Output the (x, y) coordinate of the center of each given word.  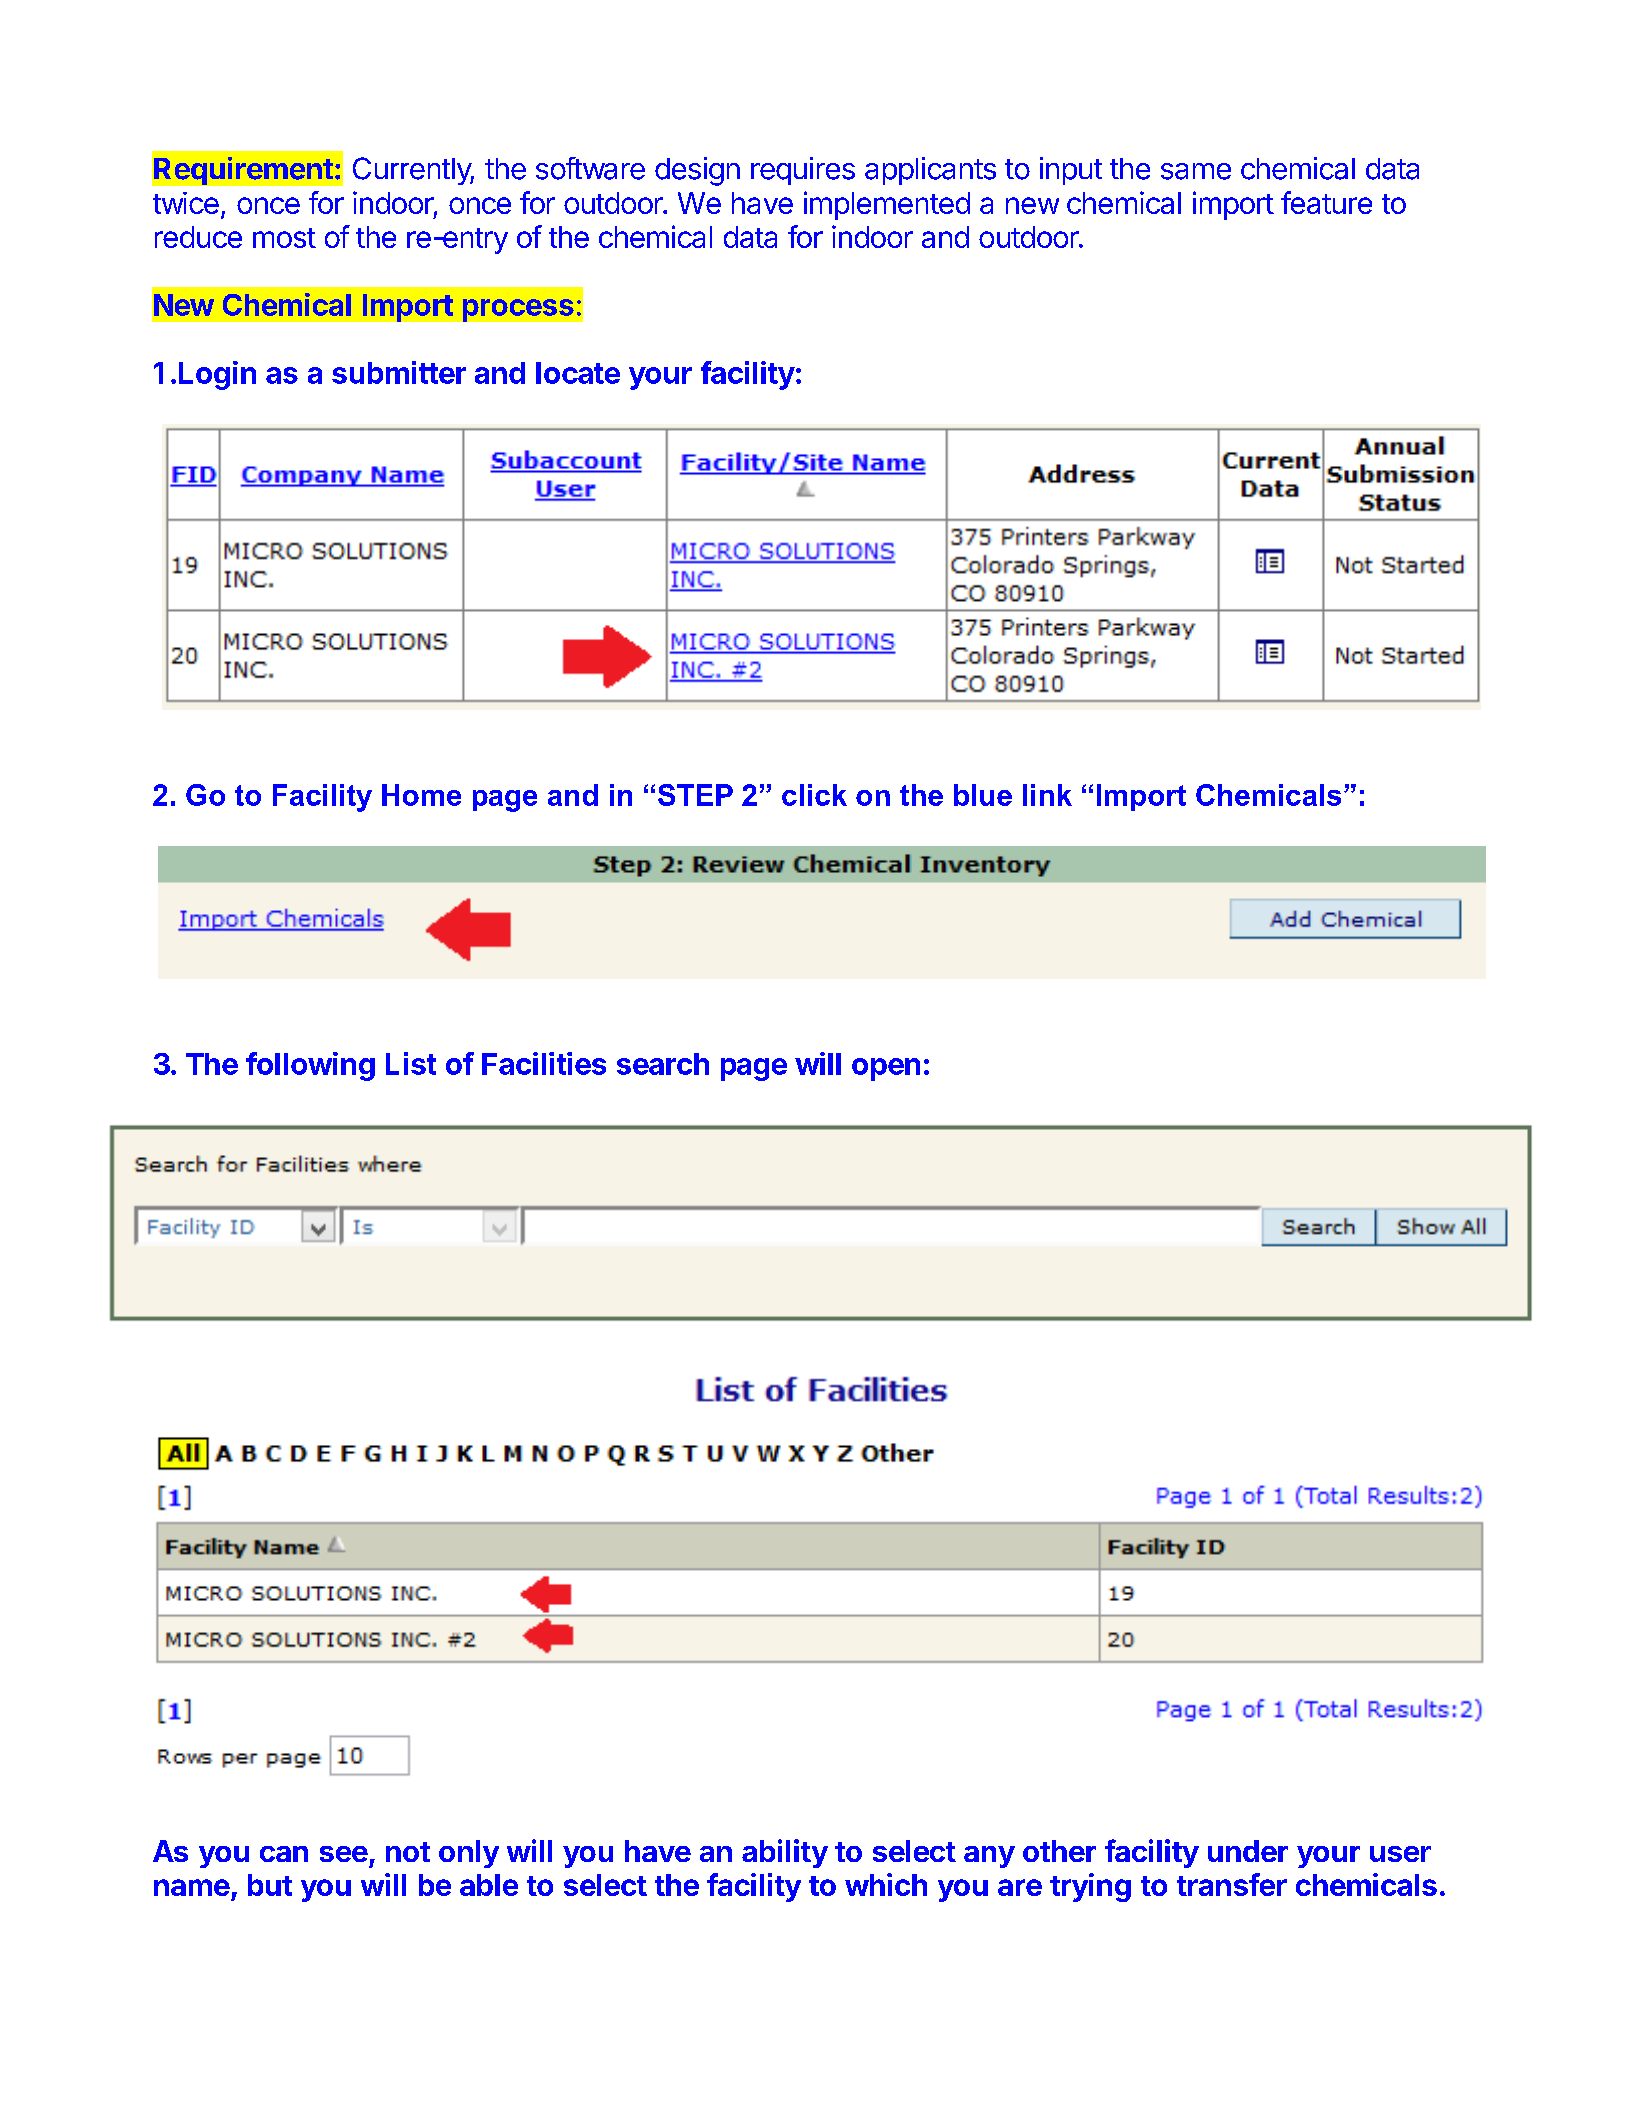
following (310, 1066)
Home (421, 795)
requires (803, 171)
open (886, 1069)
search (663, 1064)
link (1047, 795)
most (284, 238)
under (1248, 1851)
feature (1326, 202)
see (344, 1854)
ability (785, 1853)
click (814, 795)
